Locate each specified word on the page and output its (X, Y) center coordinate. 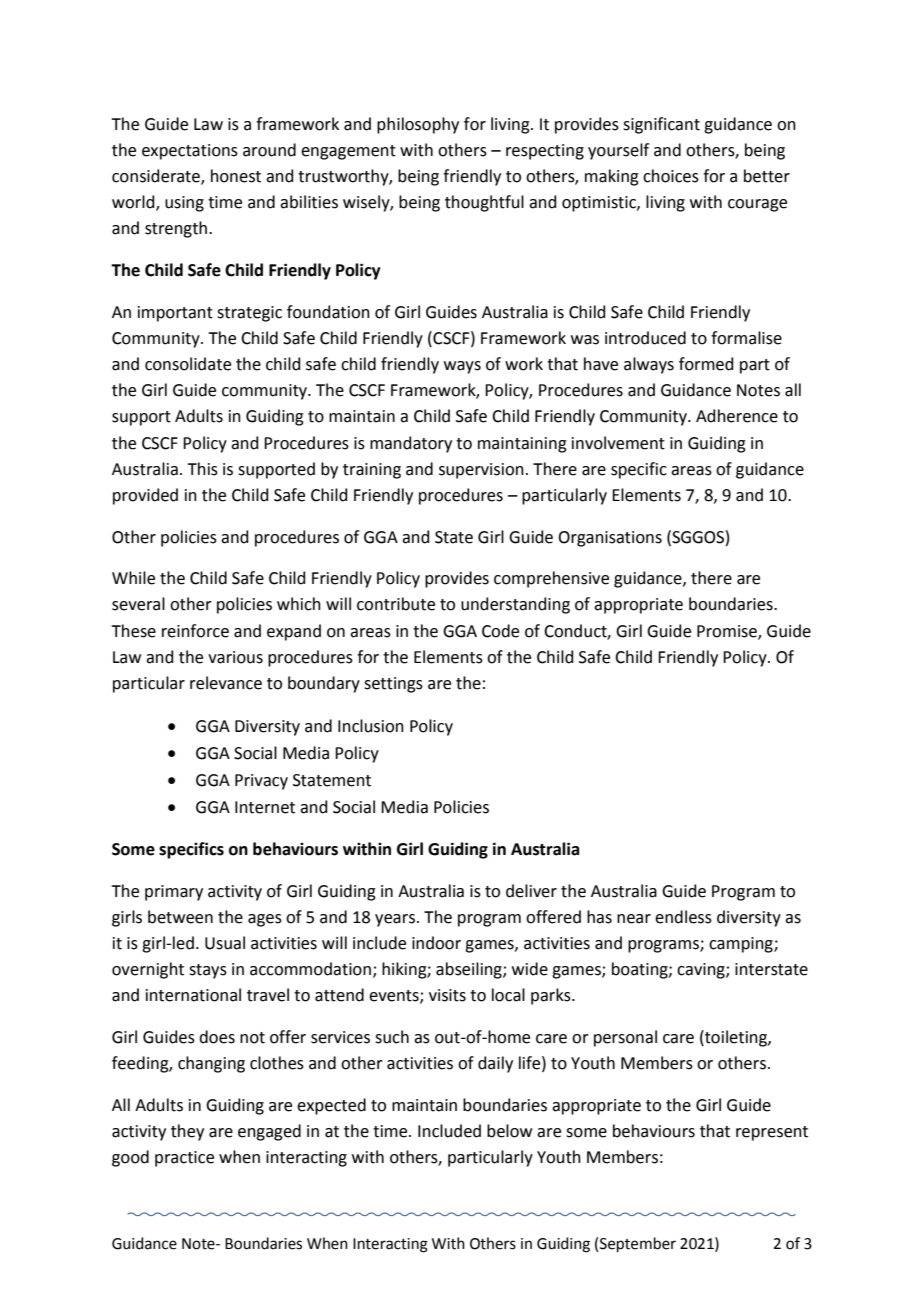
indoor (436, 943)
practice (184, 1159)
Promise (728, 632)
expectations (190, 152)
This (202, 469)
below (509, 1131)
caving (702, 971)
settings (393, 685)
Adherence (737, 416)
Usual (225, 943)
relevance (226, 683)
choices (671, 176)
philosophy (418, 125)
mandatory (411, 444)
